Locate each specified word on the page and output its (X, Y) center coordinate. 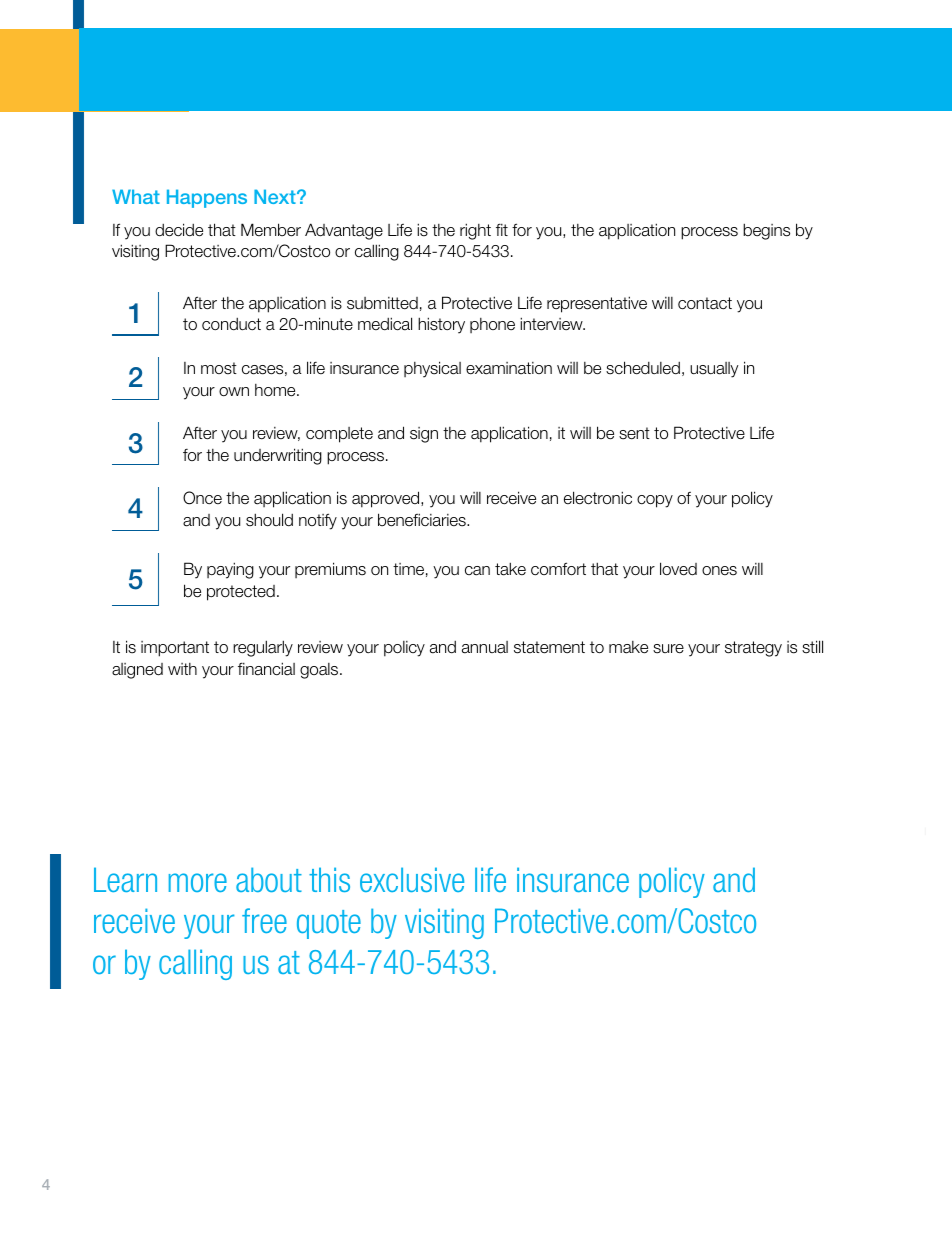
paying (230, 570)
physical (432, 369)
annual (485, 647)
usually (714, 370)
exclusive (412, 879)
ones (719, 571)
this (329, 879)
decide (179, 230)
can (477, 571)
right (475, 231)
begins (766, 231)
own (234, 391)
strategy (753, 649)
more (198, 882)
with (182, 669)
